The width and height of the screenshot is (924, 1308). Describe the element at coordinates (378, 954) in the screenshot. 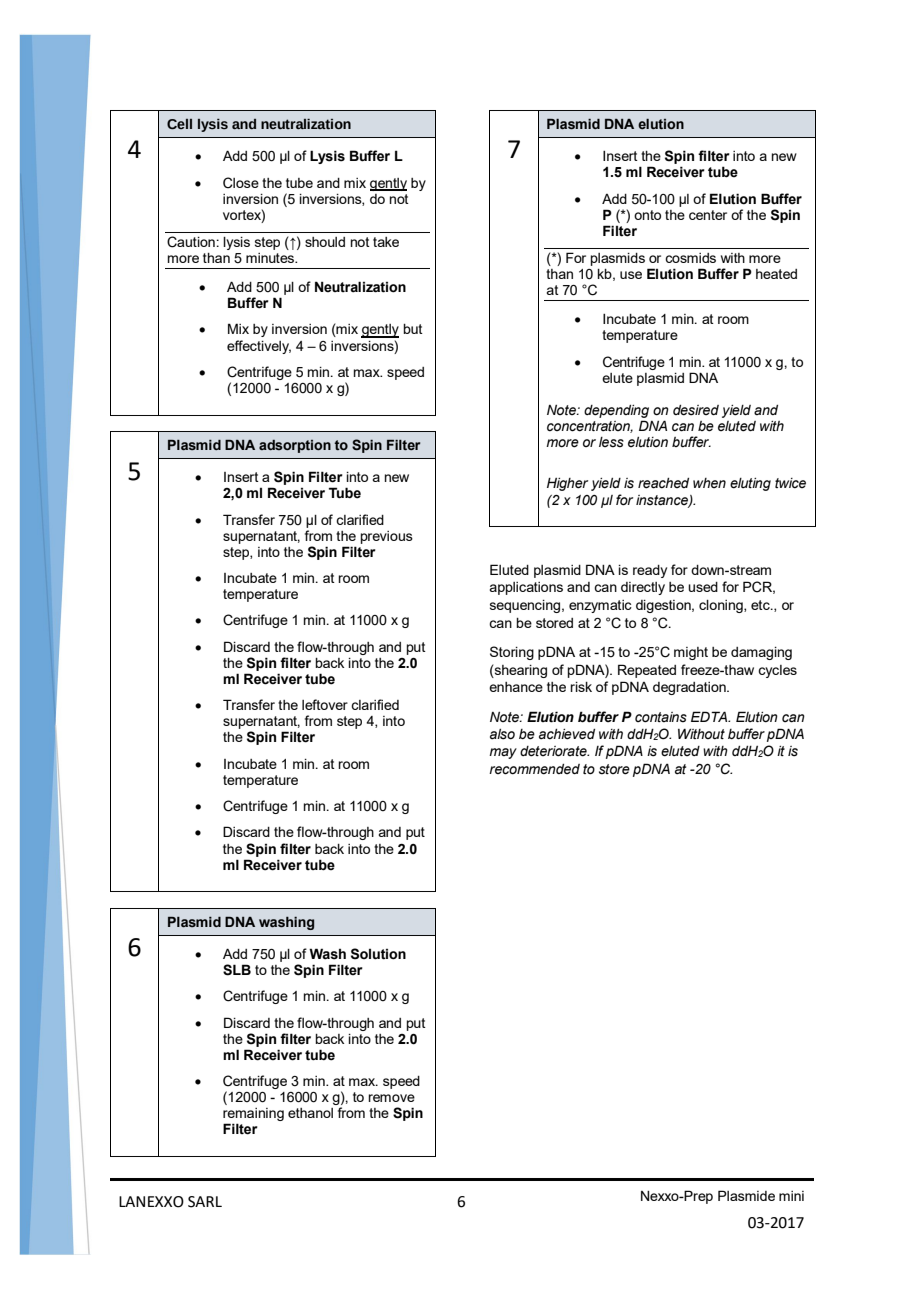

I see `Solution` at that location.
